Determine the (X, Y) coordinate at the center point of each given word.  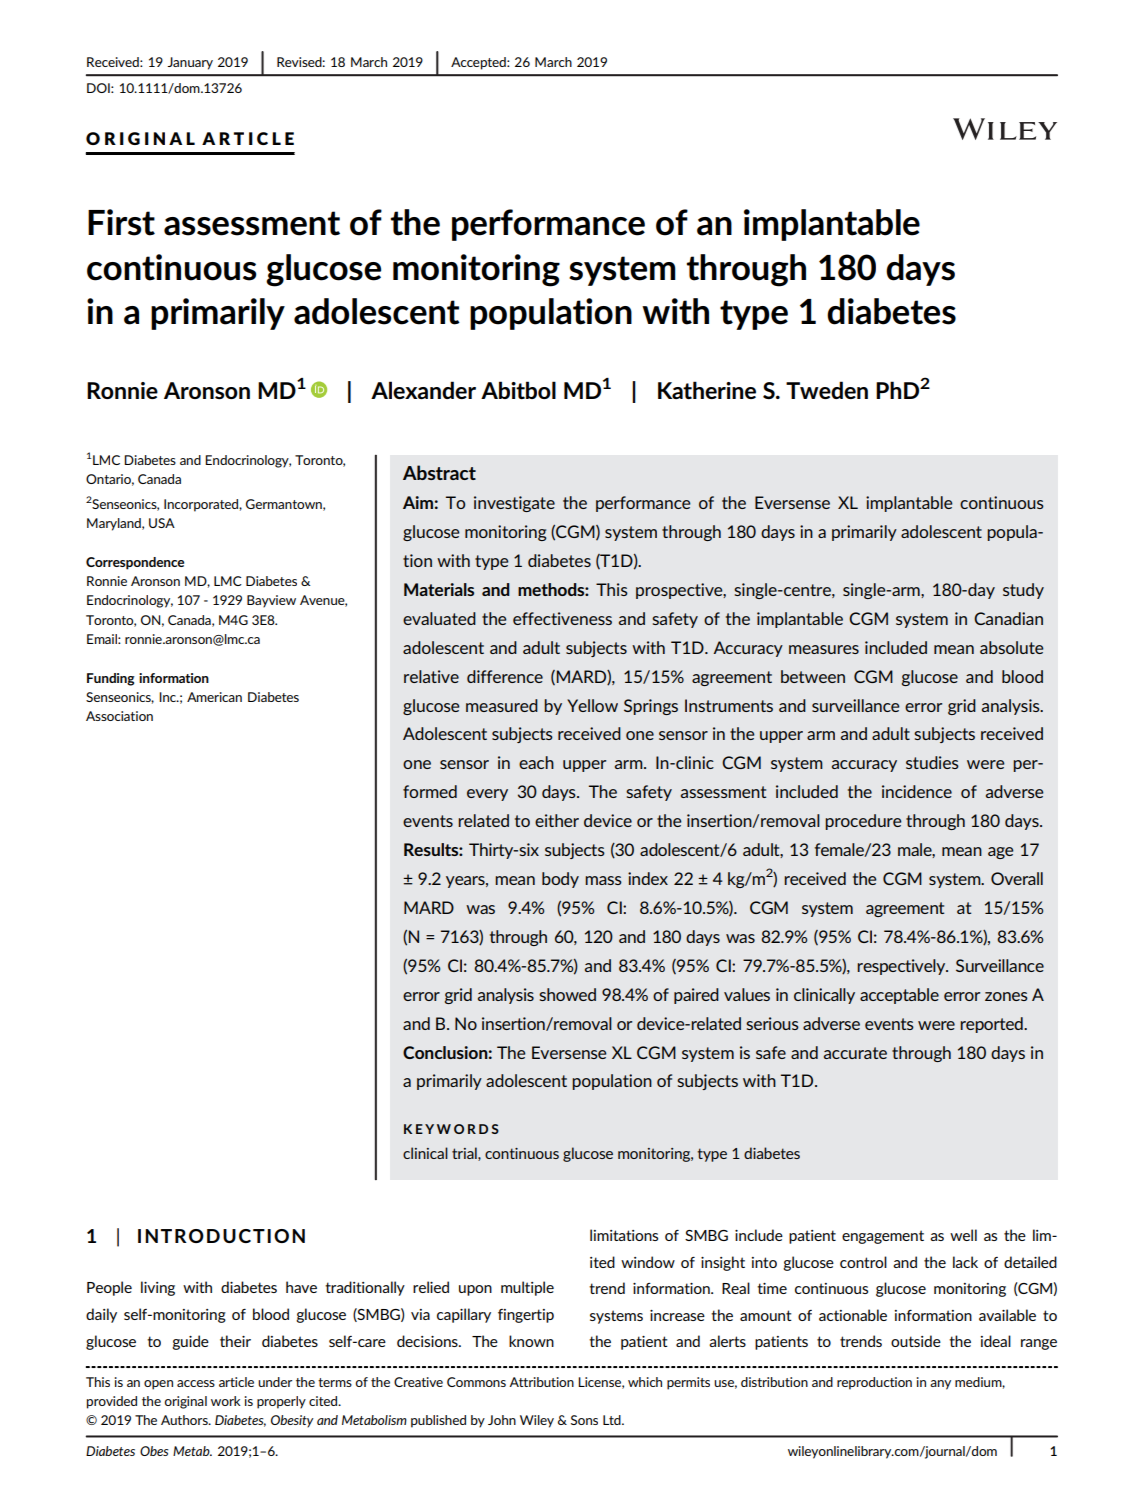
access (196, 1383)
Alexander (423, 390)
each (536, 762)
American (214, 697)
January (190, 63)
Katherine (707, 390)
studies (932, 762)
